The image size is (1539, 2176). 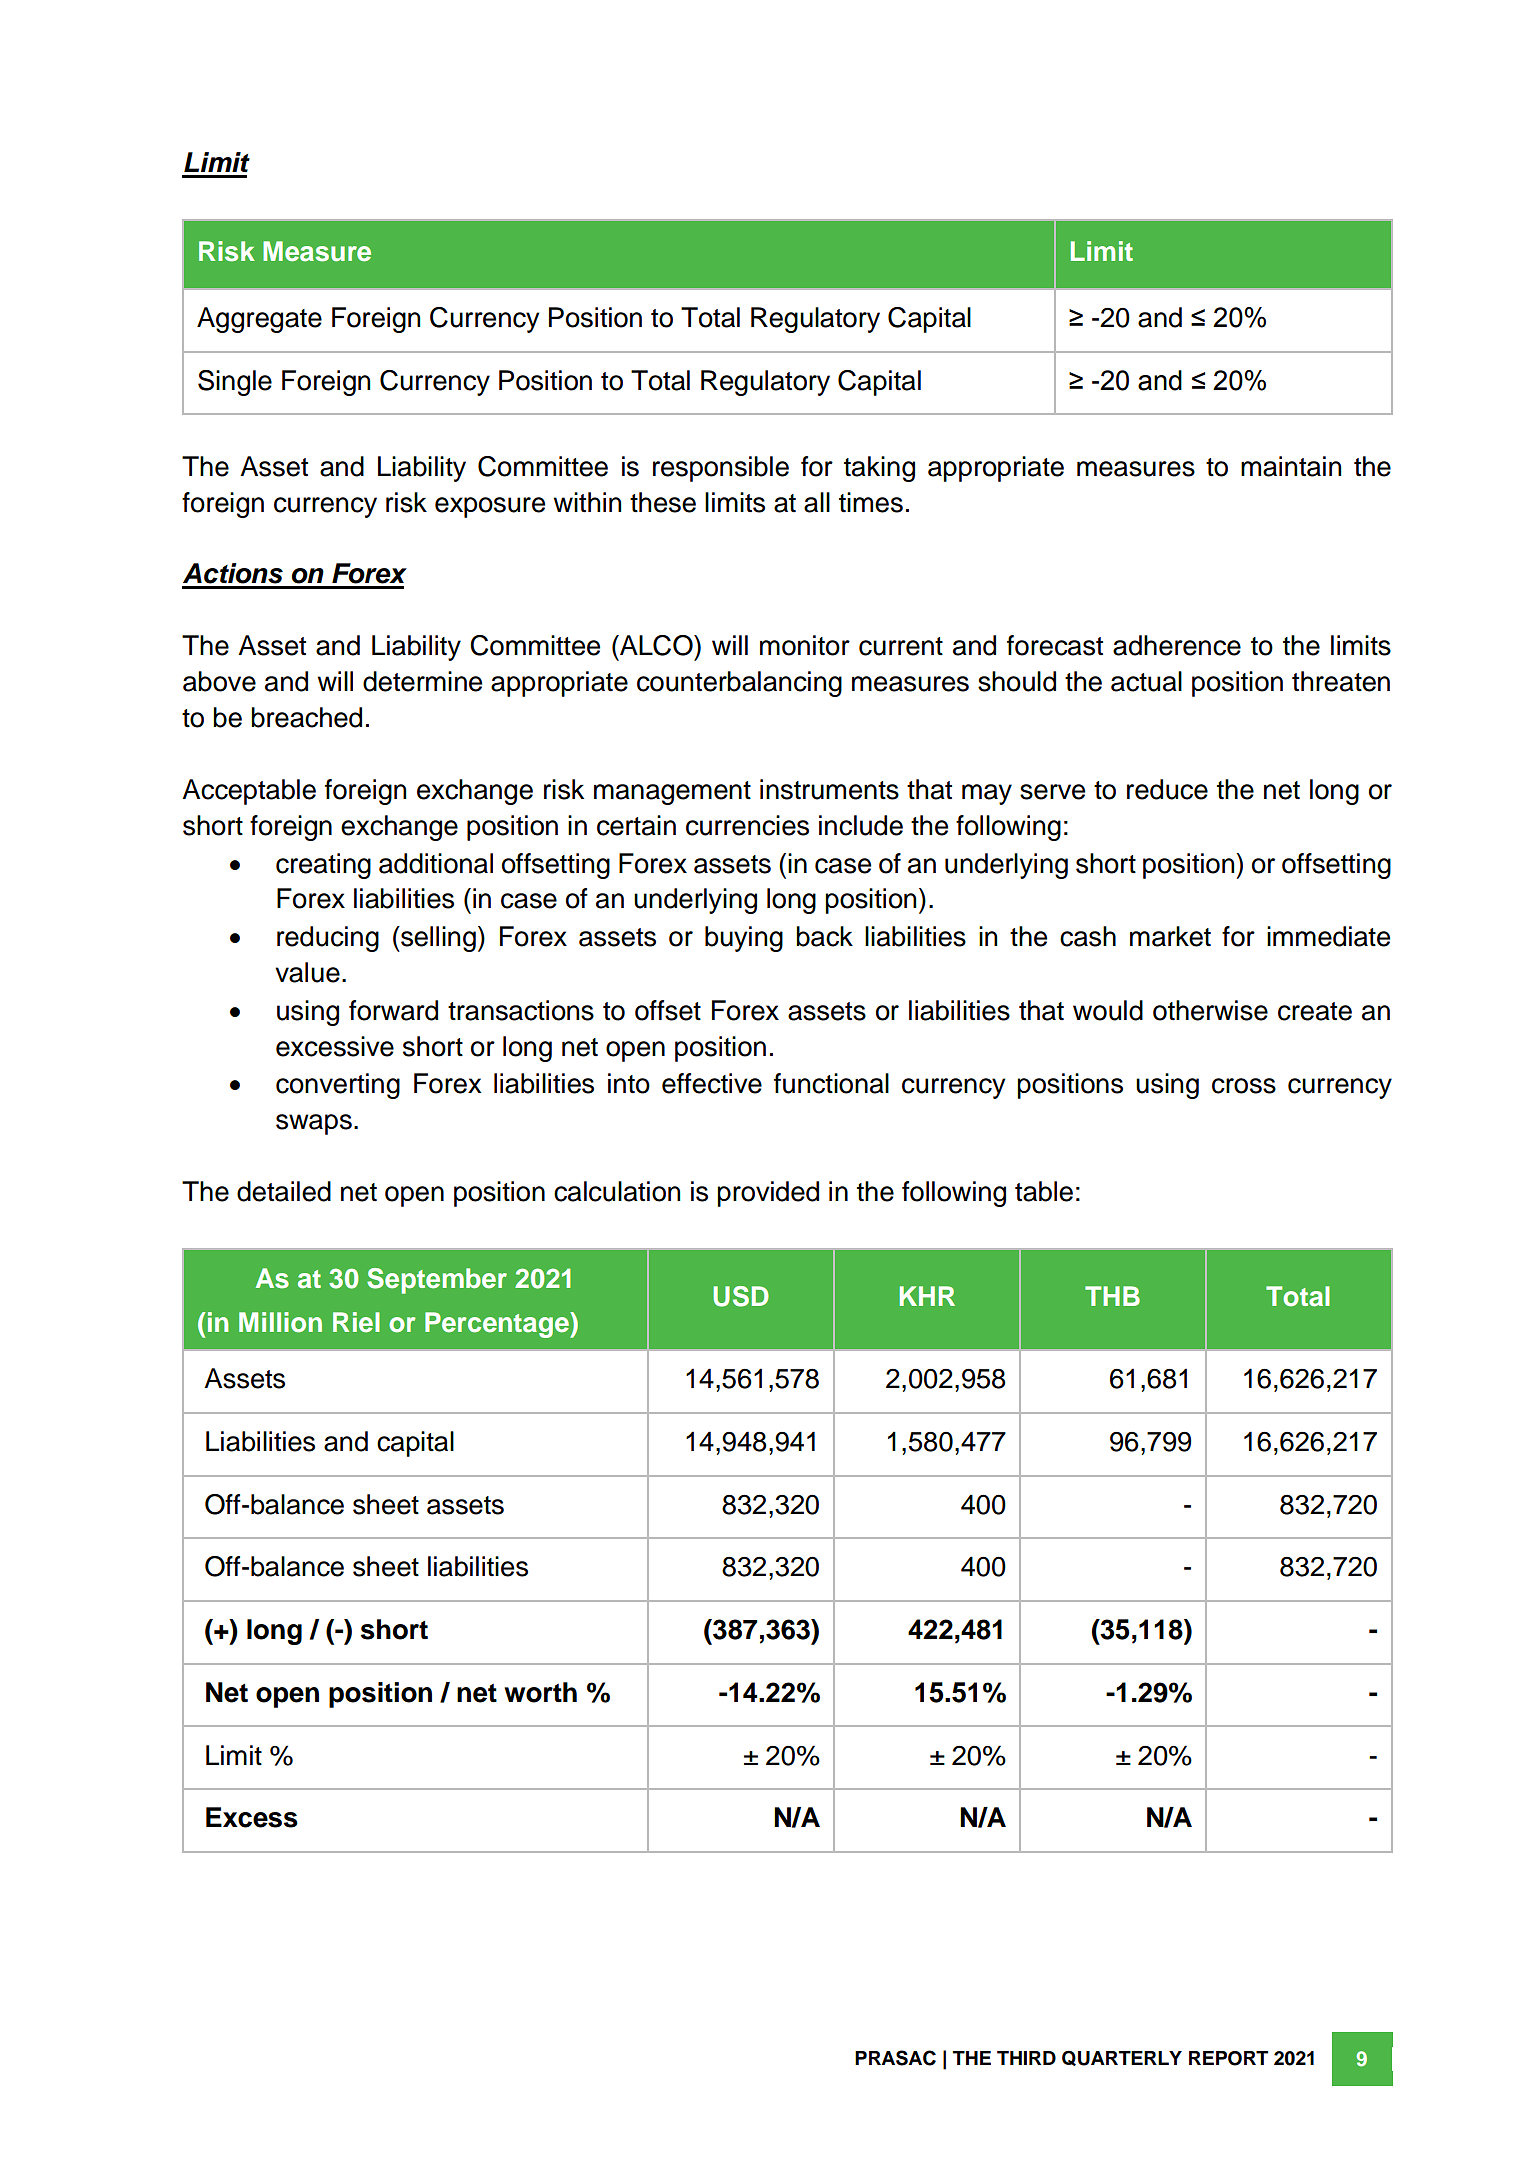 What do you see at coordinates (721, 469) in the image?
I see `responsible` at bounding box center [721, 469].
